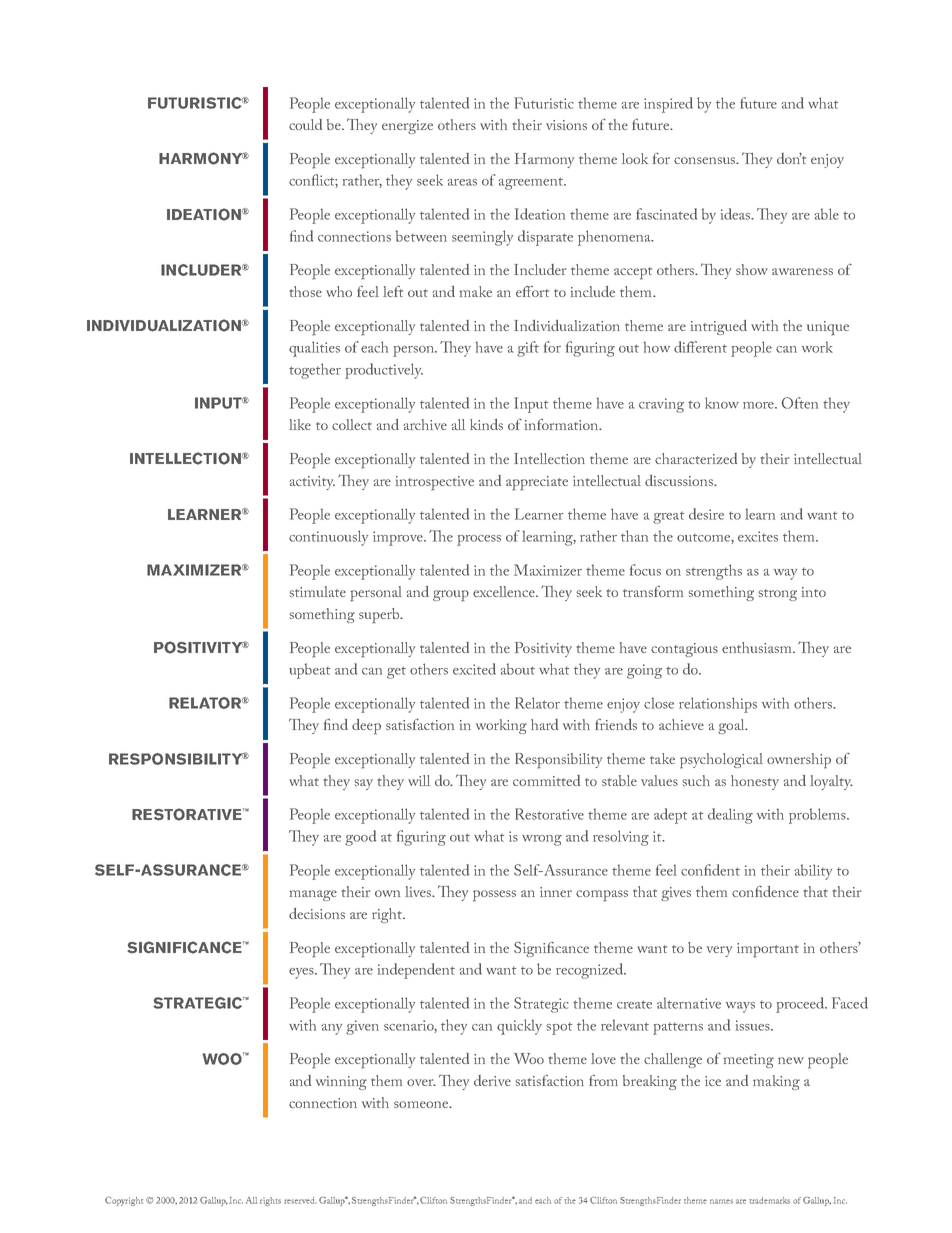 The width and height of the image is (952, 1233). What do you see at coordinates (317, 913) in the image?
I see `decisions` at bounding box center [317, 913].
